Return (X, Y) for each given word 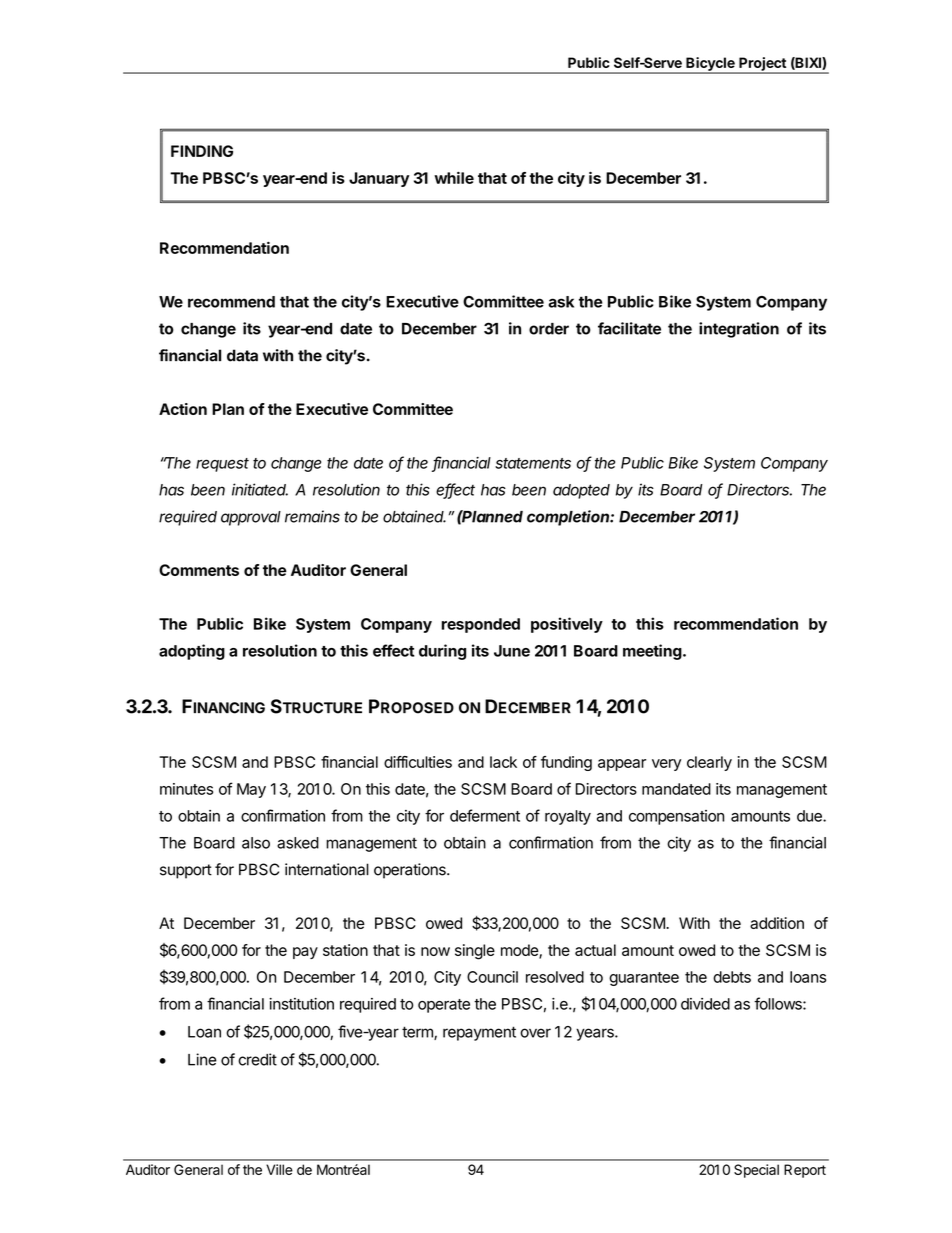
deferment (485, 815)
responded (480, 625)
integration (739, 330)
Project (762, 65)
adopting (192, 652)
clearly (709, 763)
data (242, 355)
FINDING (202, 151)
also (256, 843)
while (454, 177)
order (549, 329)
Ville (279, 1169)
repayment (479, 1033)
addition (777, 923)
